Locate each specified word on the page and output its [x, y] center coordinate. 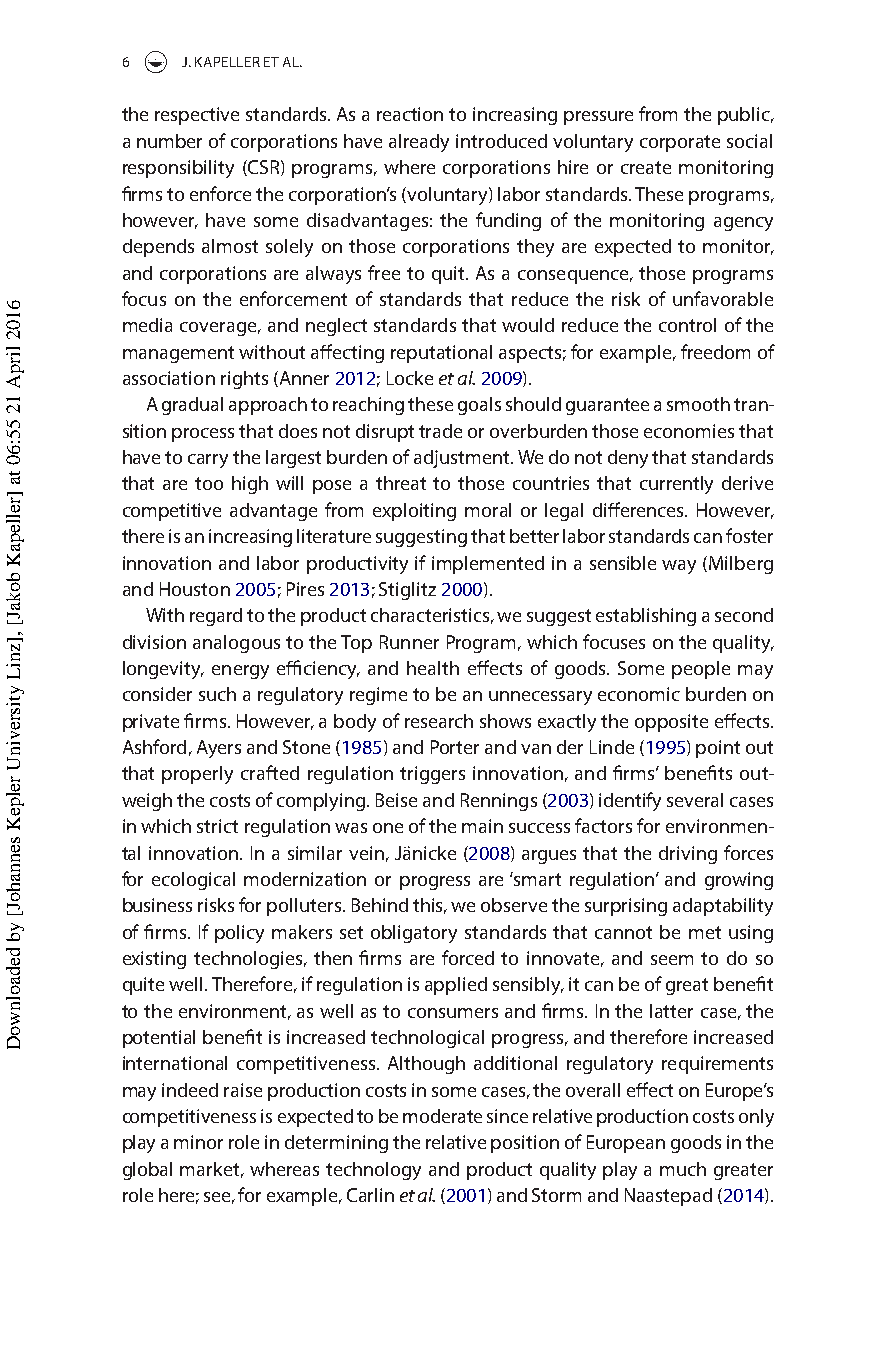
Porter [455, 747]
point [718, 749]
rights [244, 380]
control [687, 325]
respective [197, 116]
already [419, 143]
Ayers [219, 749]
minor [198, 1142]
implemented [488, 565]
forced [468, 957]
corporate [680, 143]
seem [672, 960]
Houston [195, 589]
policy [239, 934]
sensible [623, 563]
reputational [441, 354]
